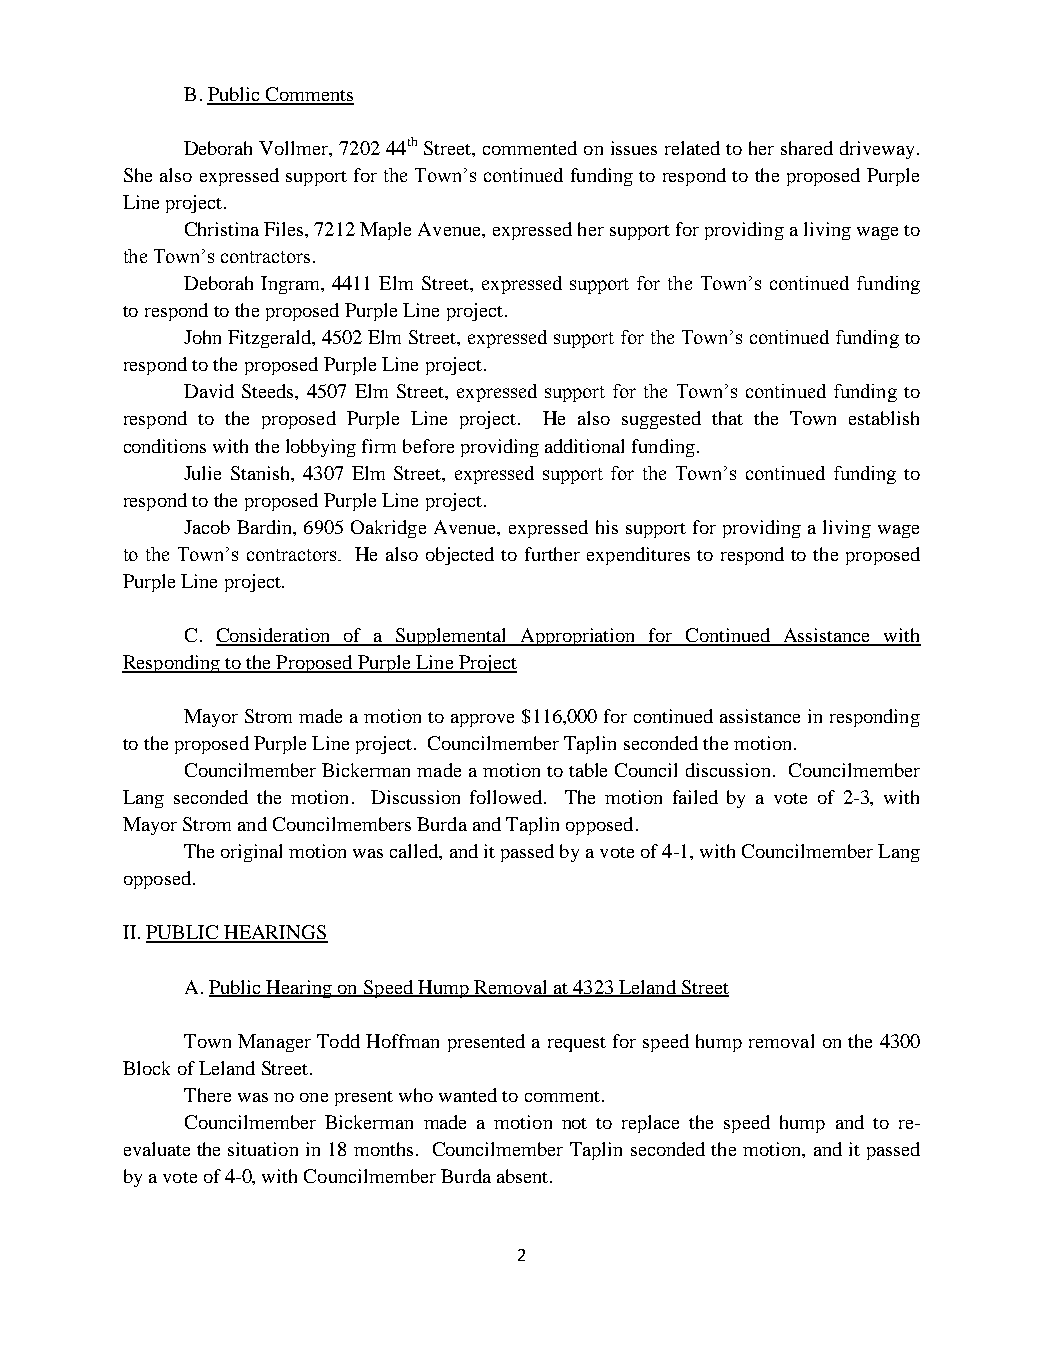  Describe the element at coordinates (222, 229) in the page. I see `Christina` at that location.
